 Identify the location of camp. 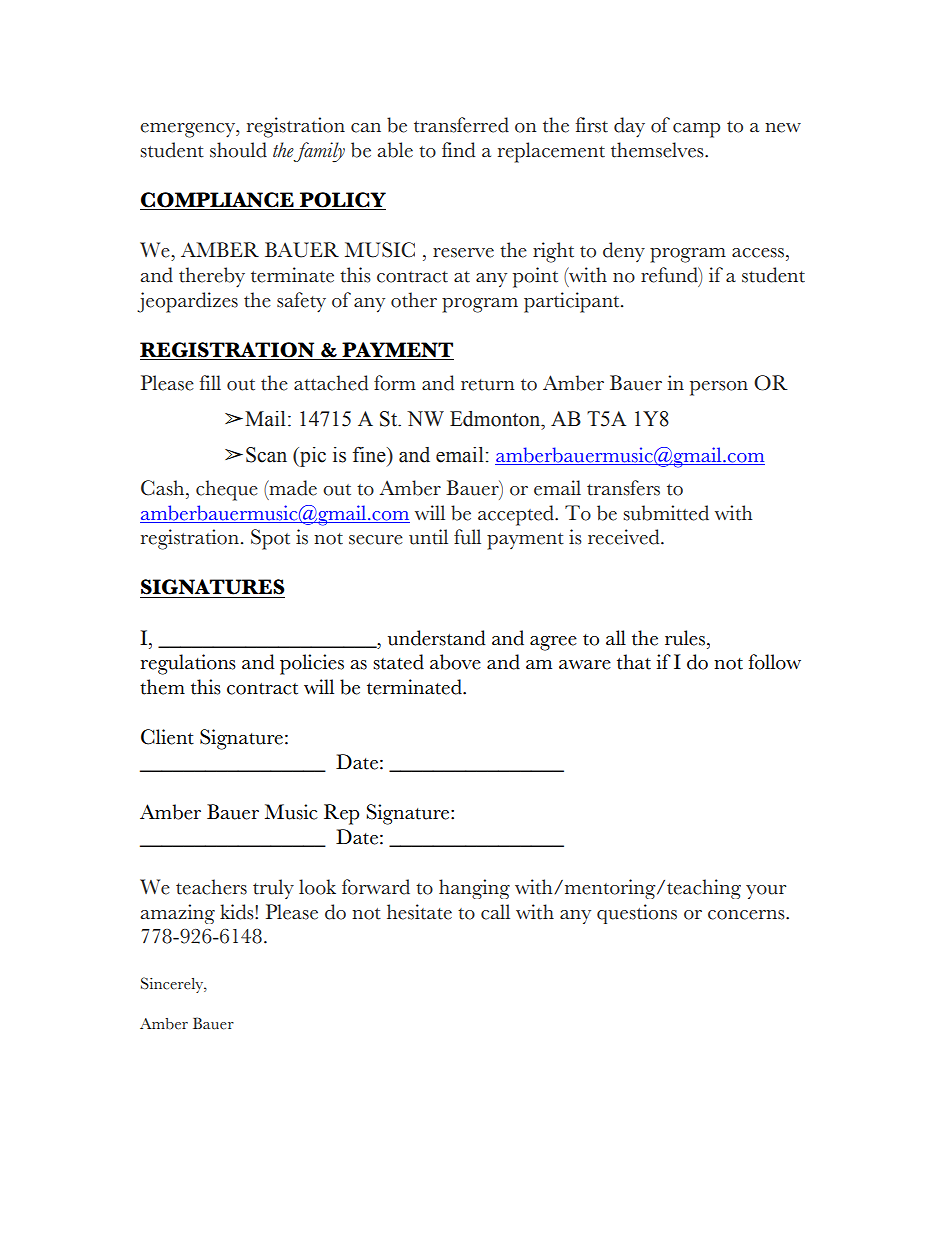
(696, 130).
